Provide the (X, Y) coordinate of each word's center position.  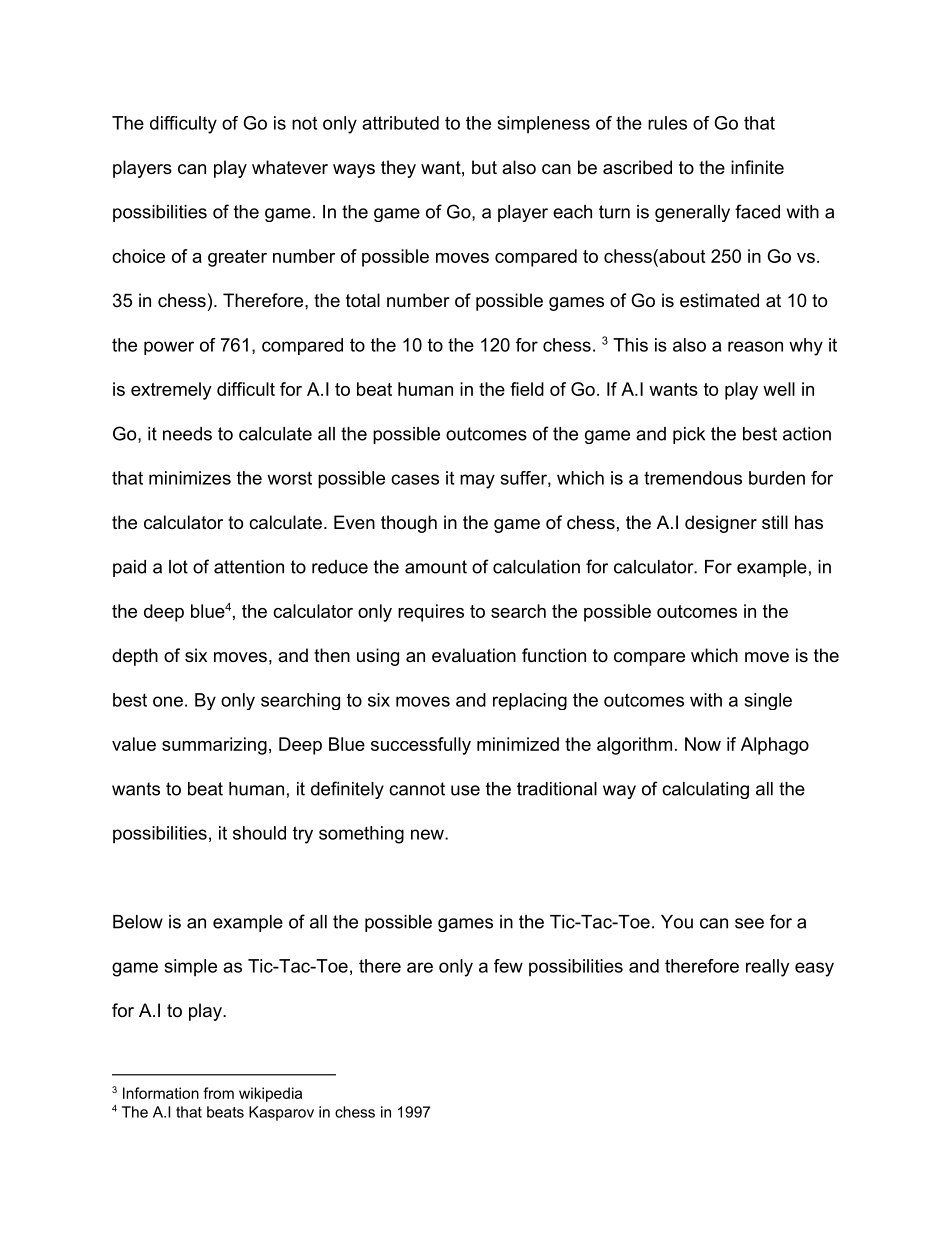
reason (755, 346)
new (428, 834)
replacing (530, 701)
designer (721, 524)
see (749, 923)
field (527, 389)
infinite (757, 167)
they (398, 169)
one (168, 701)
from (218, 1093)
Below (138, 922)
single (768, 701)
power (169, 348)
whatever (290, 167)
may (477, 481)
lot (178, 567)
